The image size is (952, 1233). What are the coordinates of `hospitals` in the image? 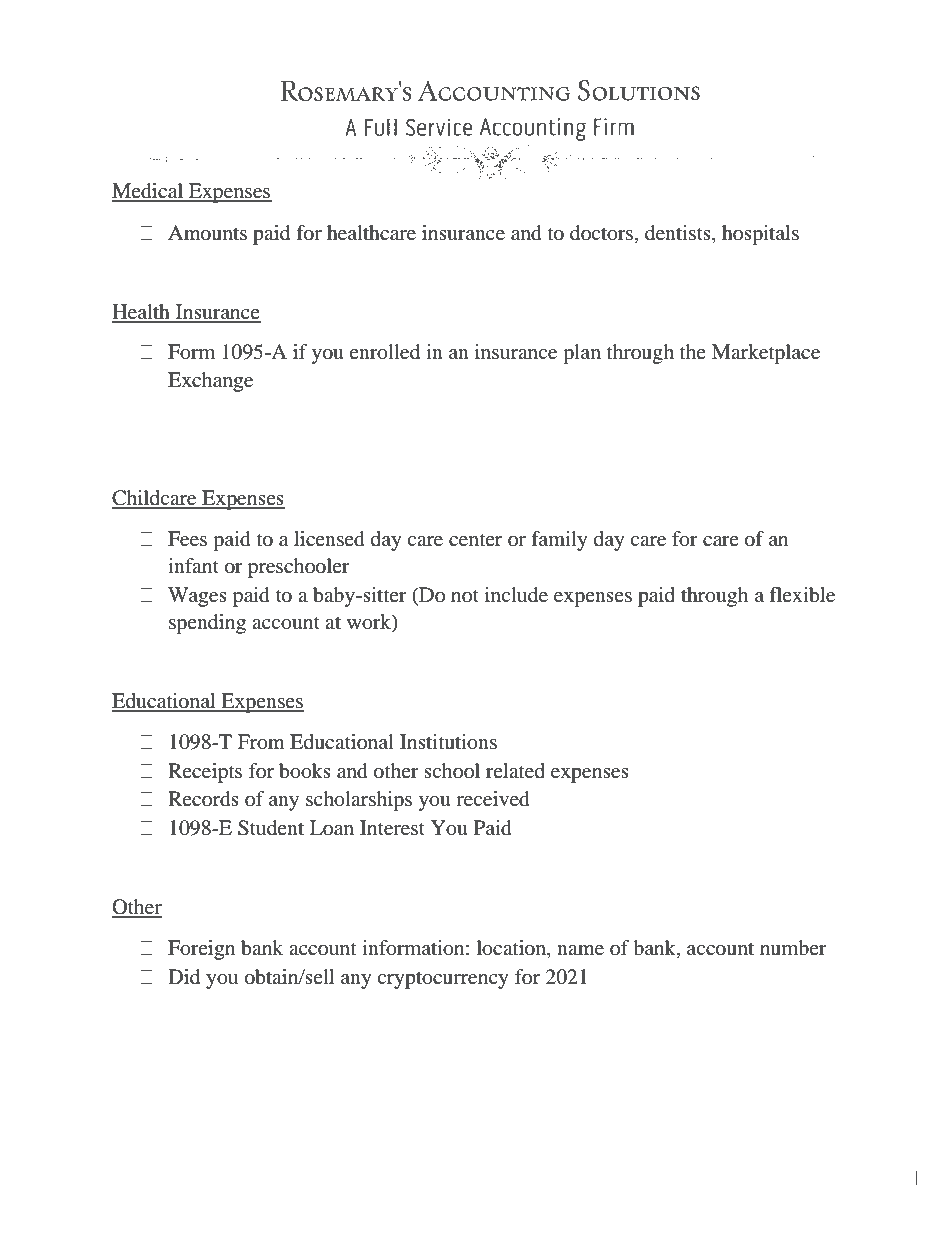 It's located at (760, 235).
